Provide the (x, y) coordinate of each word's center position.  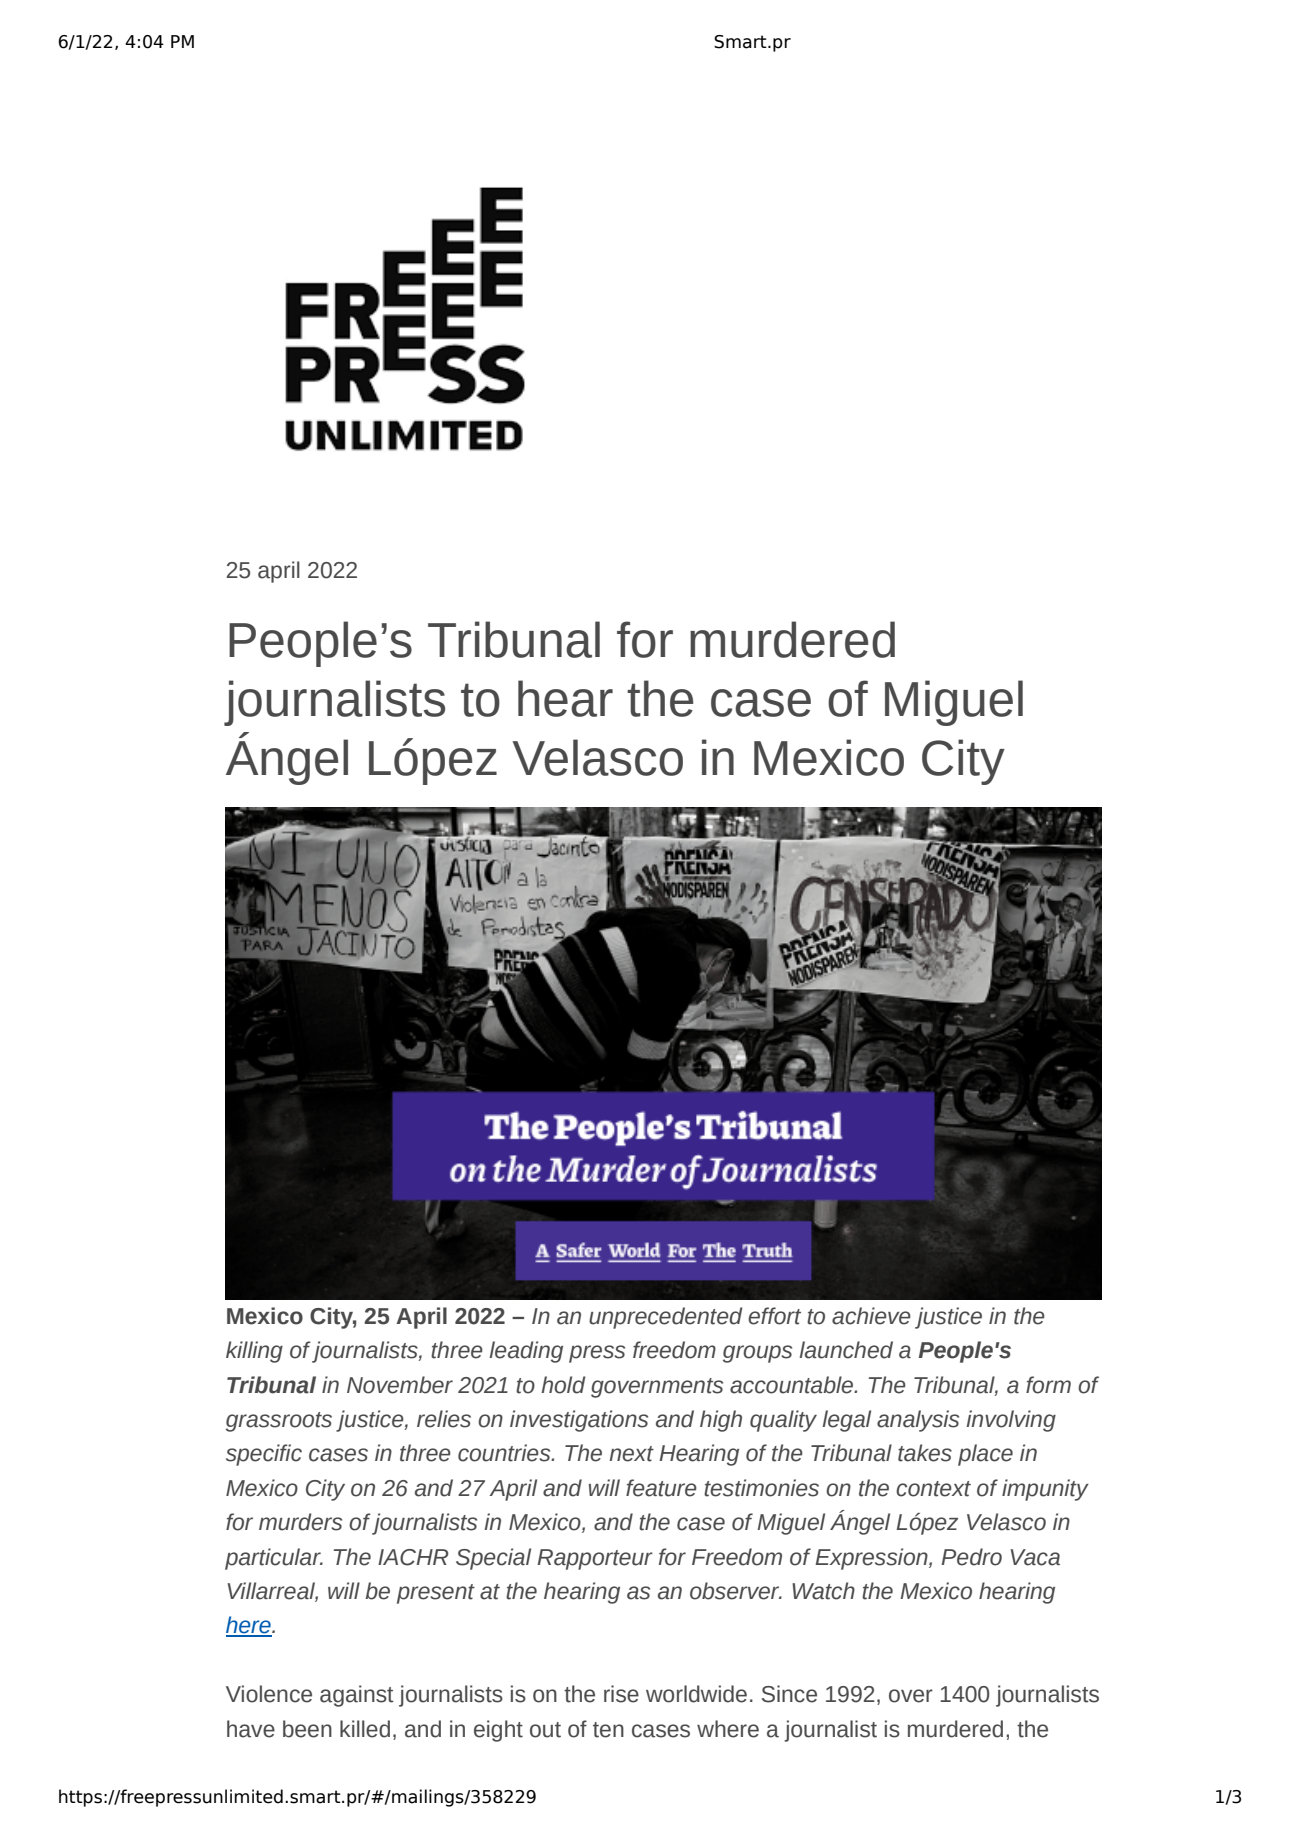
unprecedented (666, 1318)
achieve (871, 1316)
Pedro (971, 1557)
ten (608, 1730)
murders (300, 1522)
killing (254, 1352)
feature (661, 1488)
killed (365, 1729)
